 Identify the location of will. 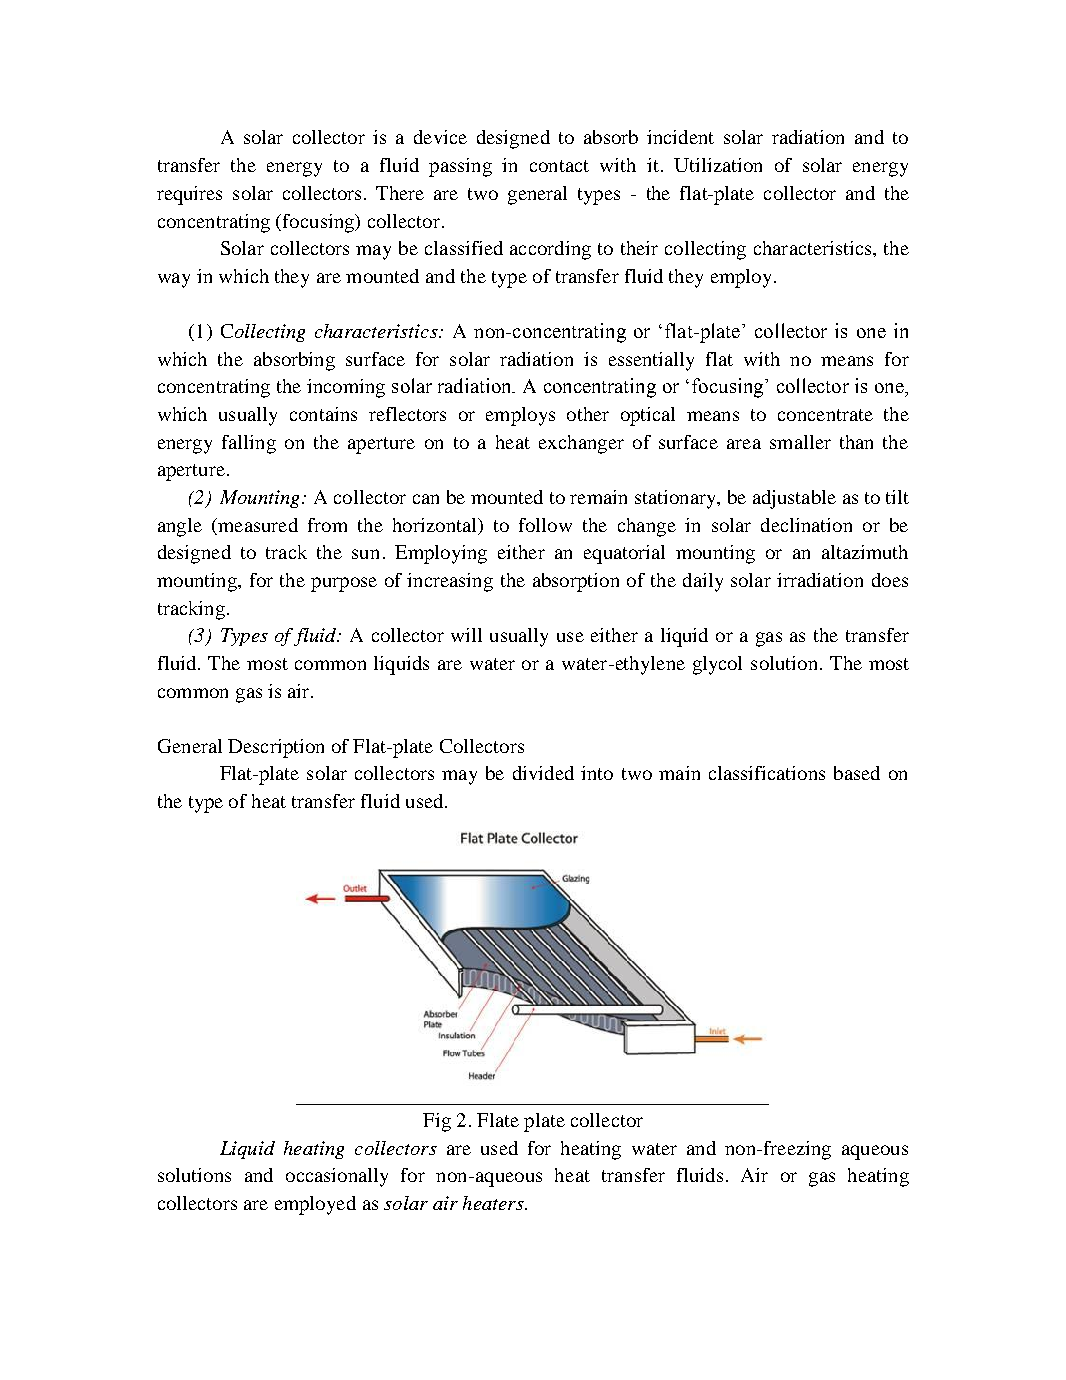
(466, 635).
